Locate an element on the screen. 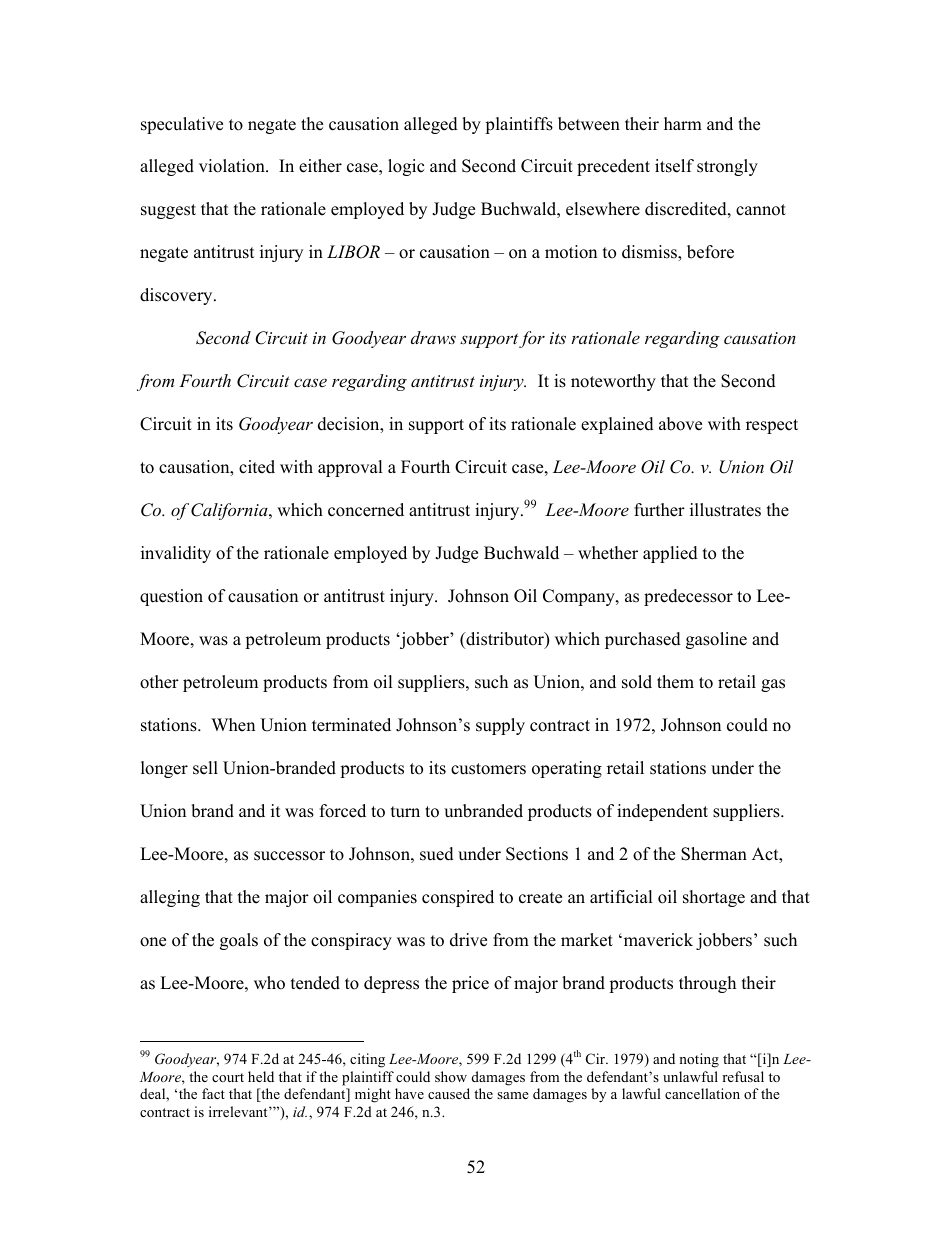 This screenshot has width=952, height=1233. violation is located at coordinates (233, 166).
